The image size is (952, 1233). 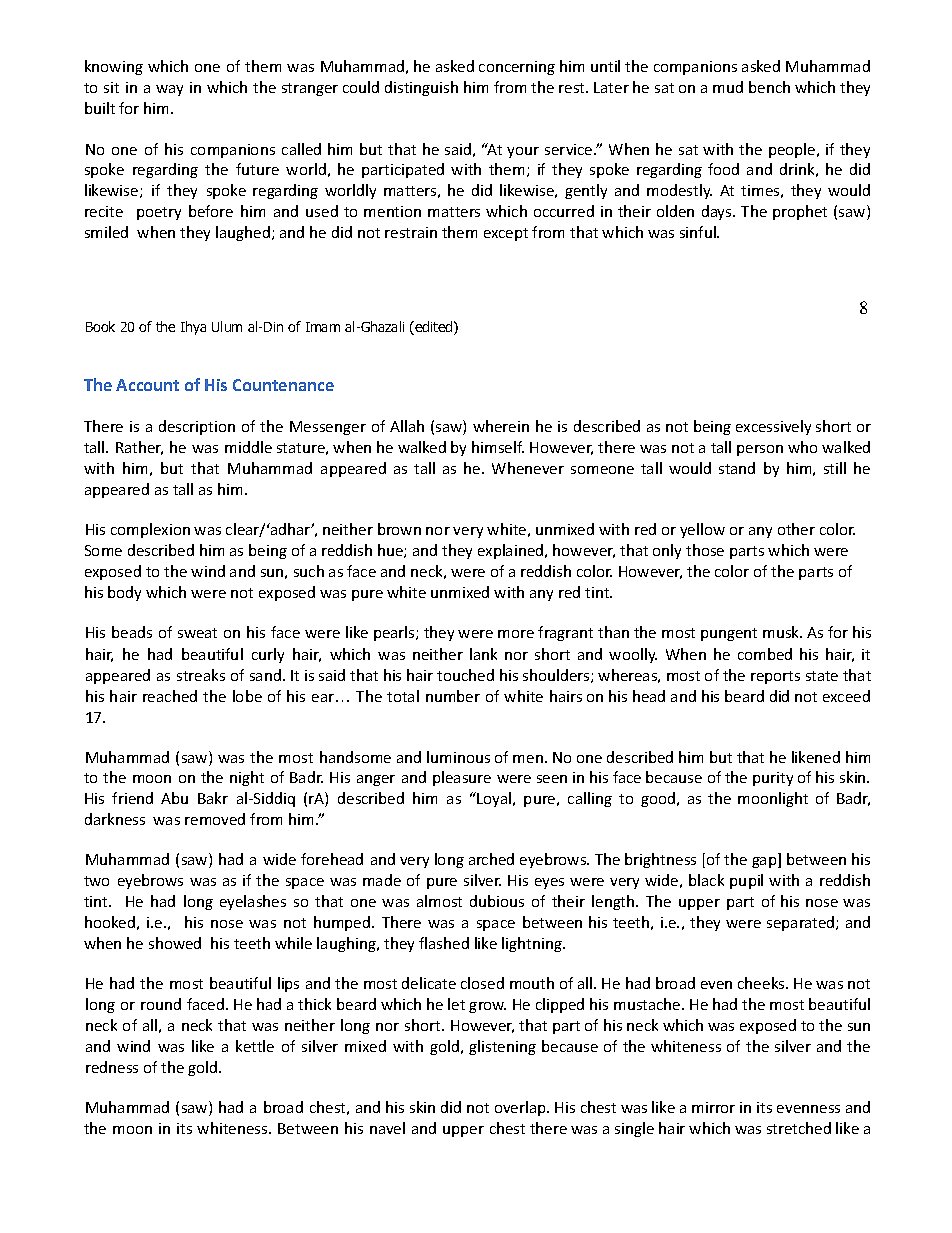 I want to click on overlap, so click(x=521, y=1108).
